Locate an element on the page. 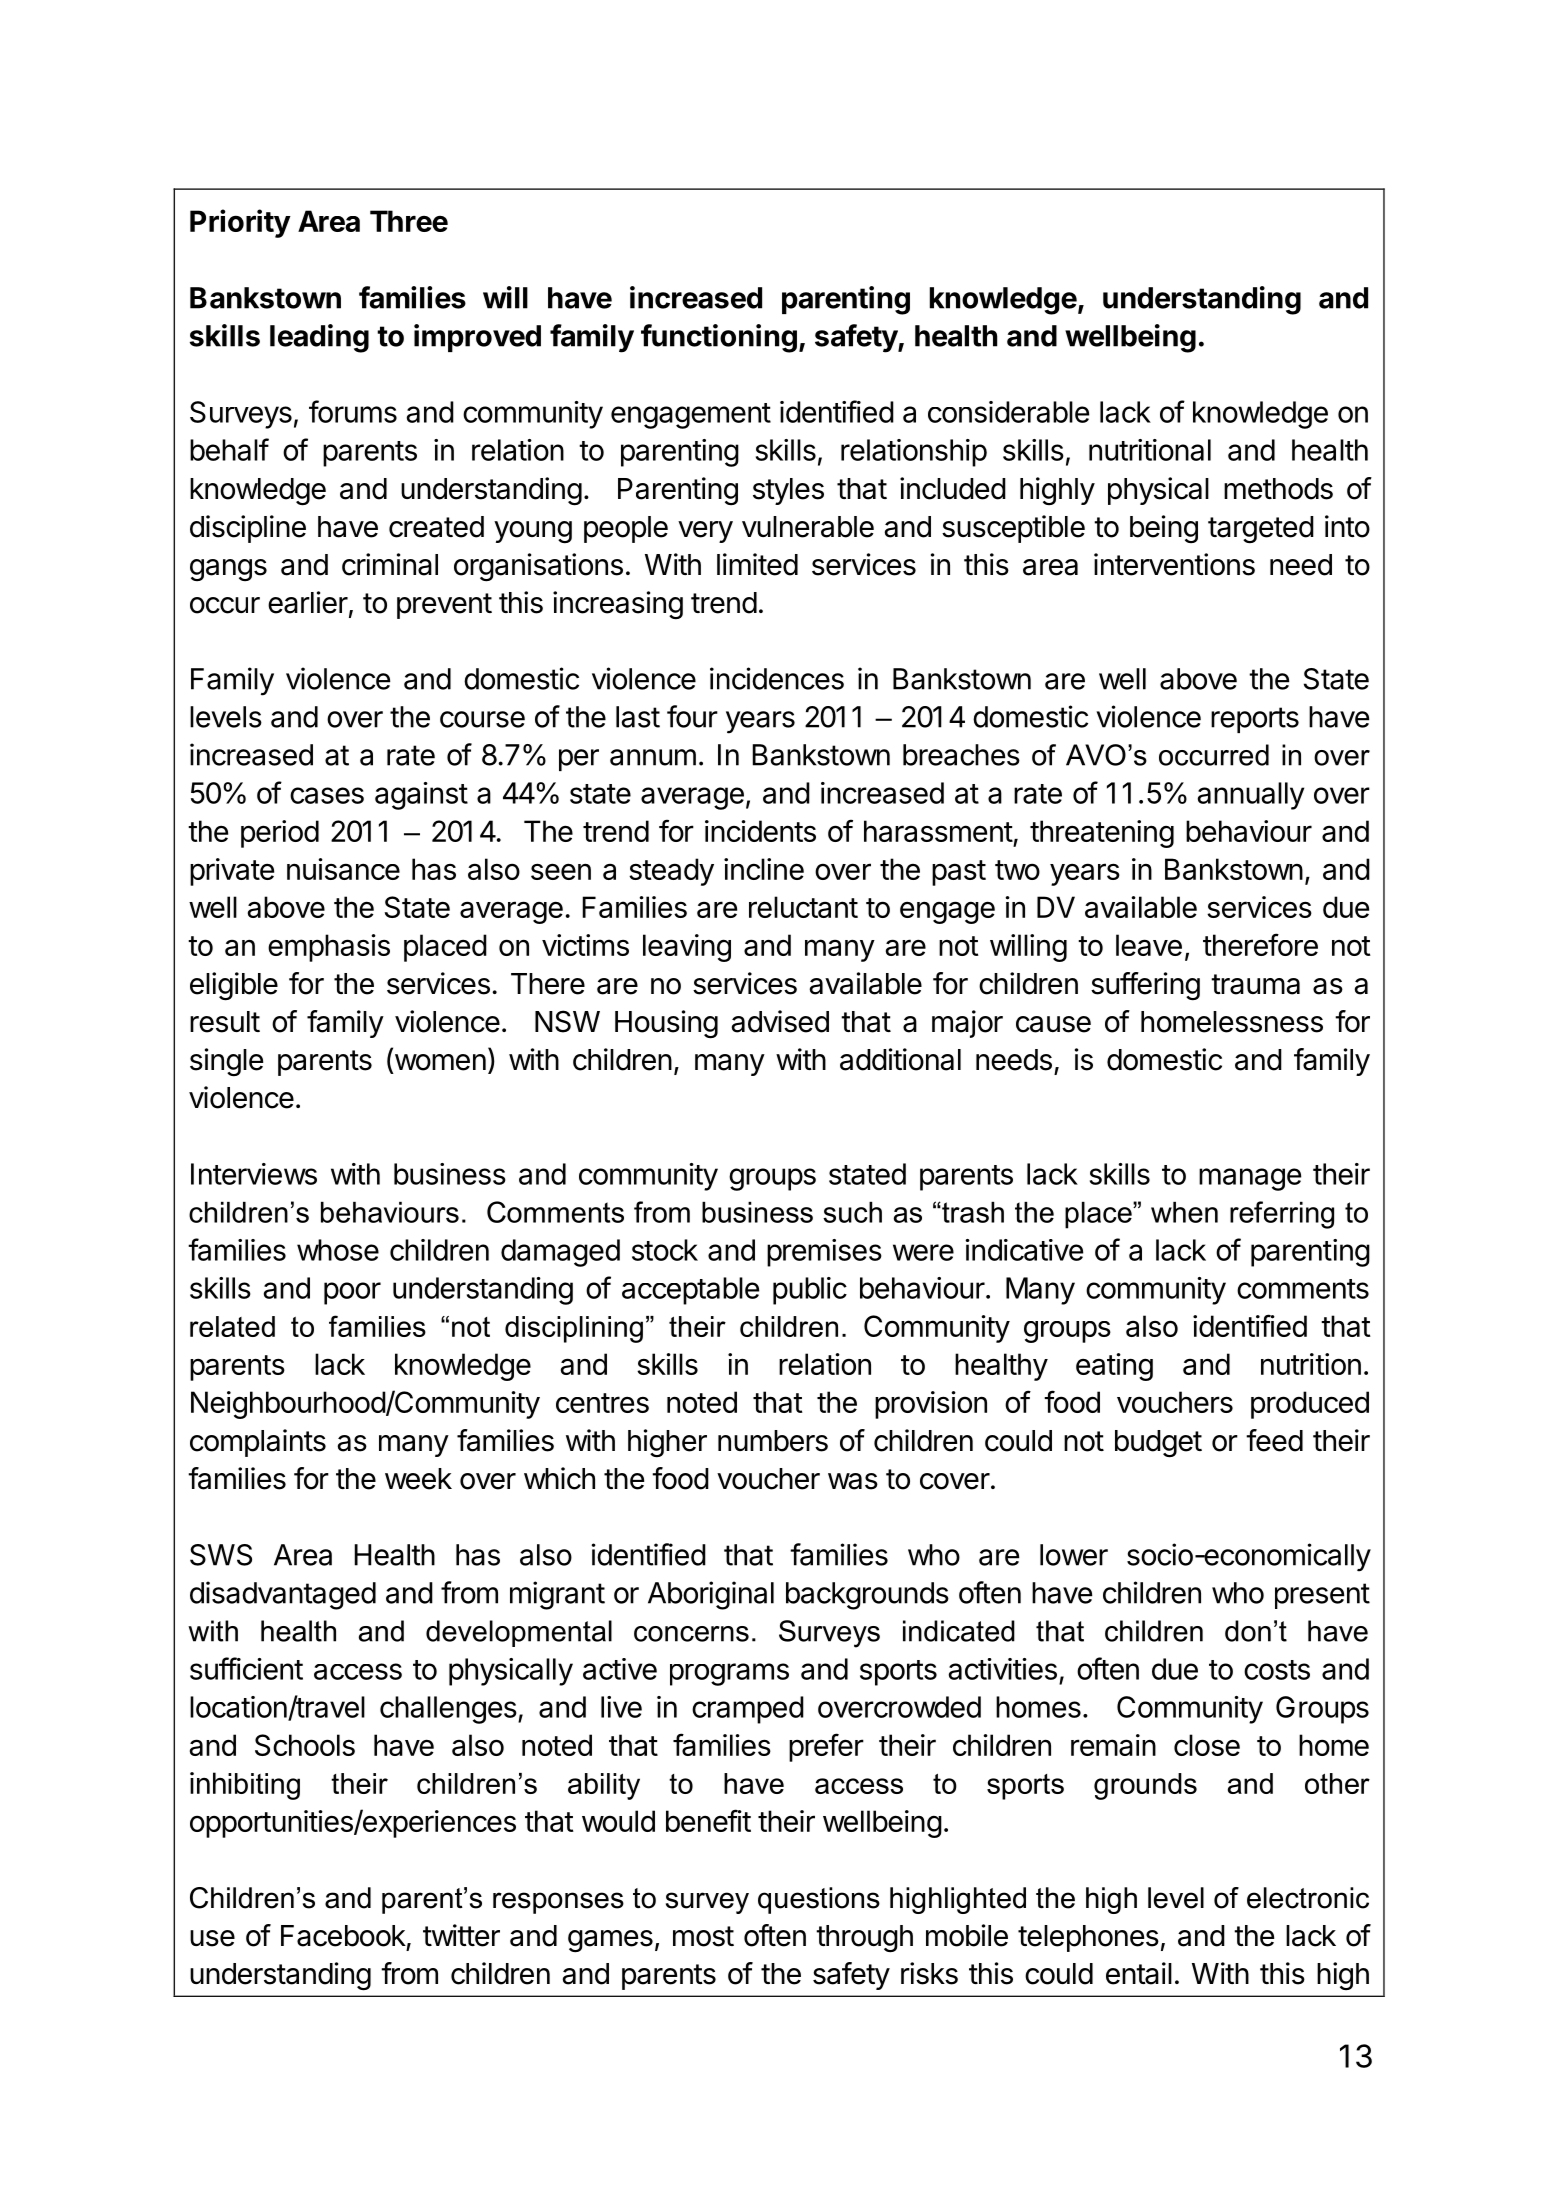 This document has height=2204, width=1558. cases is located at coordinates (327, 795).
